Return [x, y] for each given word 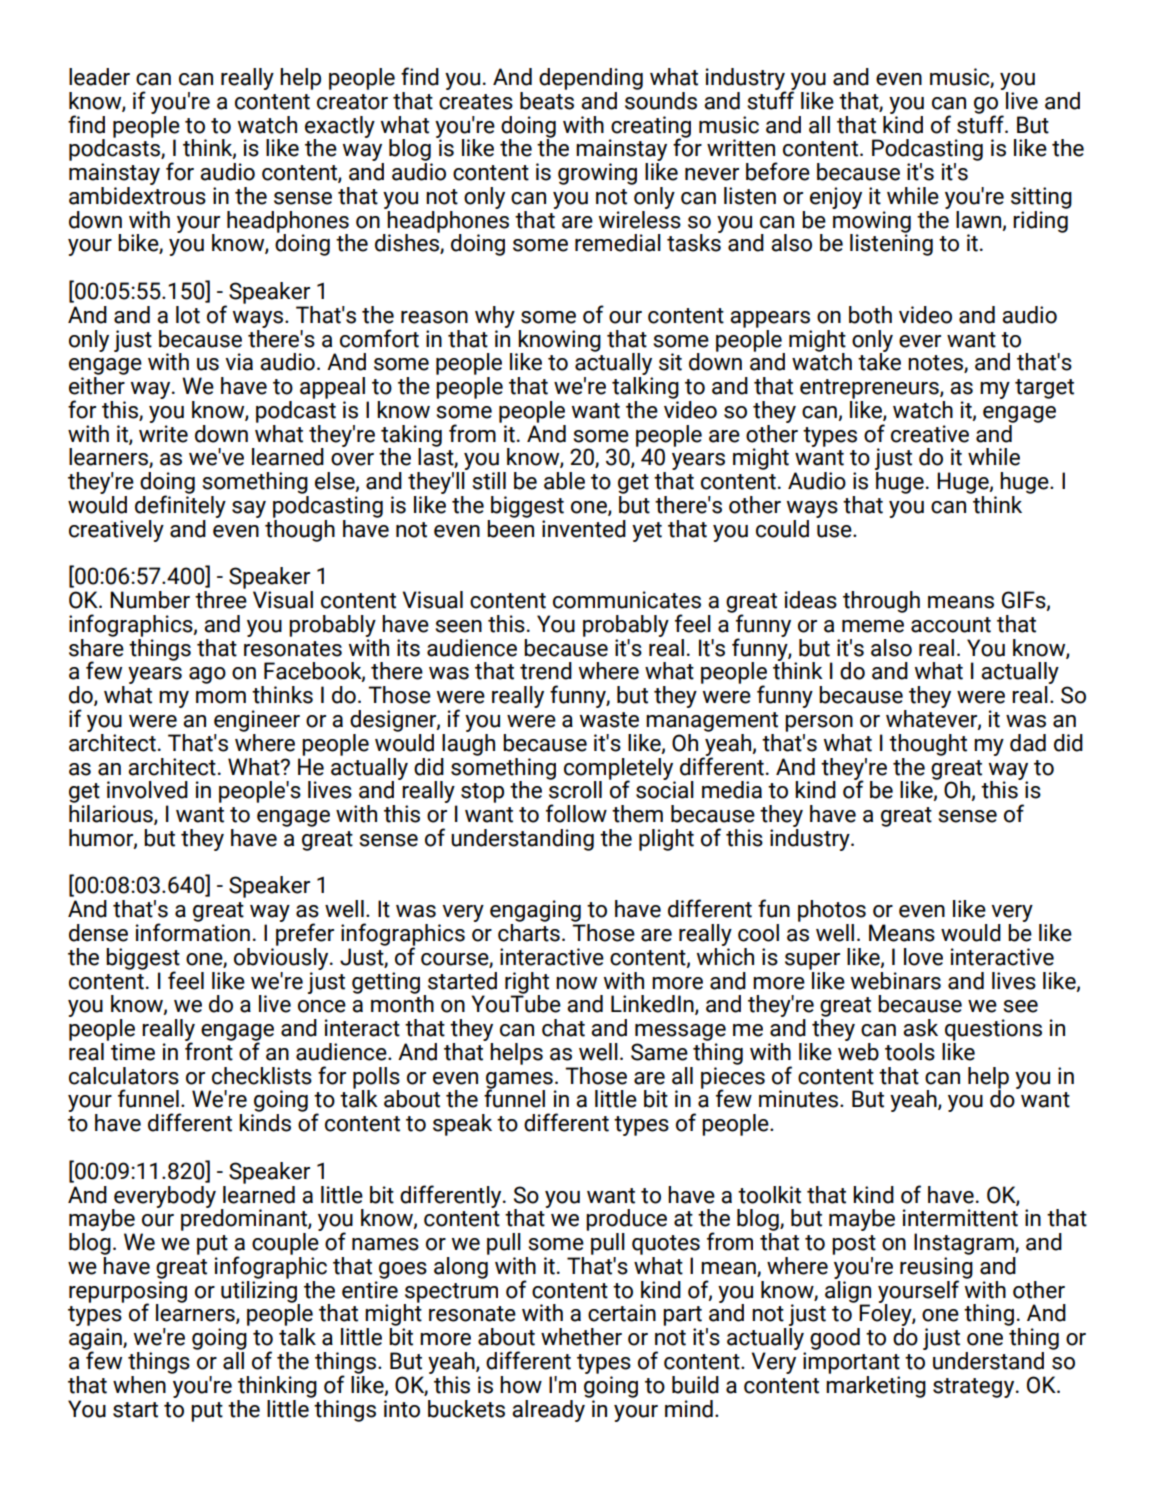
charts [529, 933]
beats [547, 99]
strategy [975, 1388]
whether [581, 1337]
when [139, 1385]
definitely [180, 505]
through [881, 602]
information [193, 931]
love [923, 957]
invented [584, 529]
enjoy [836, 198]
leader [99, 77]
